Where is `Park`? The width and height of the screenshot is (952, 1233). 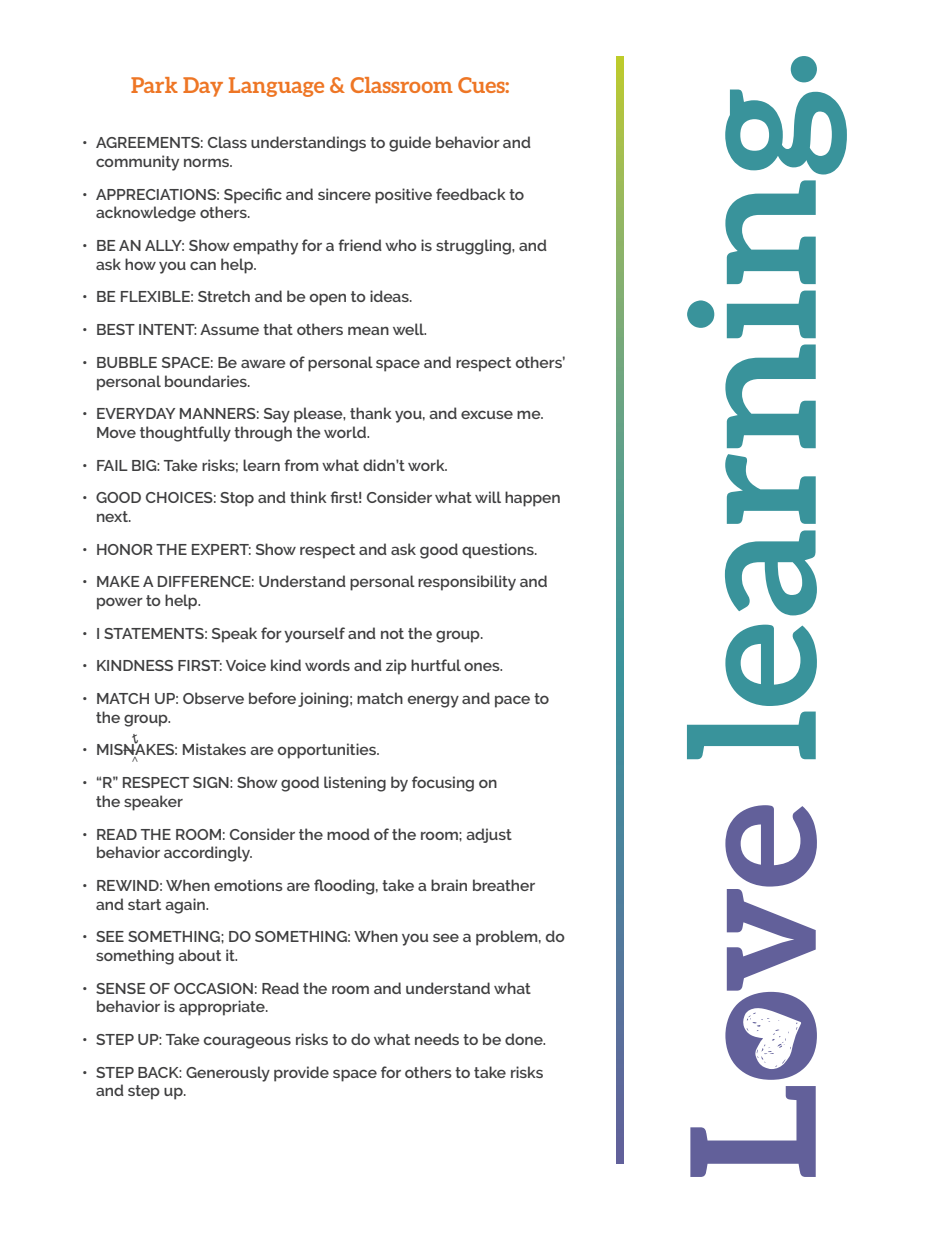
Park is located at coordinates (154, 85).
